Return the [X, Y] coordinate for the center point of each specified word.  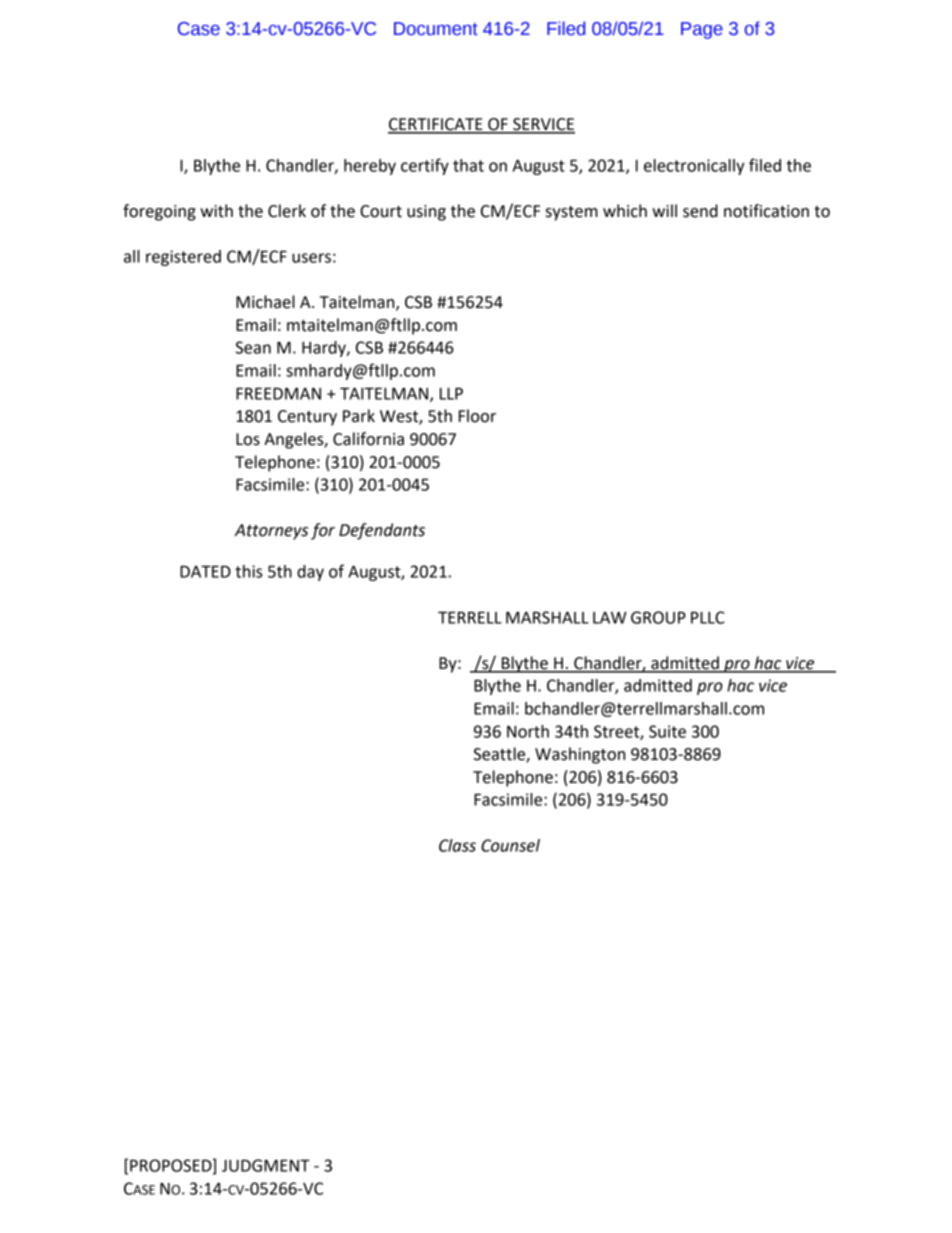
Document [436, 29]
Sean [253, 347]
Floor [477, 416]
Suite [667, 731]
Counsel [510, 845]
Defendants [382, 531]
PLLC [708, 617]
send [700, 211]
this [249, 571]
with [216, 211]
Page [702, 30]
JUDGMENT [266, 1165]
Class [457, 845]
